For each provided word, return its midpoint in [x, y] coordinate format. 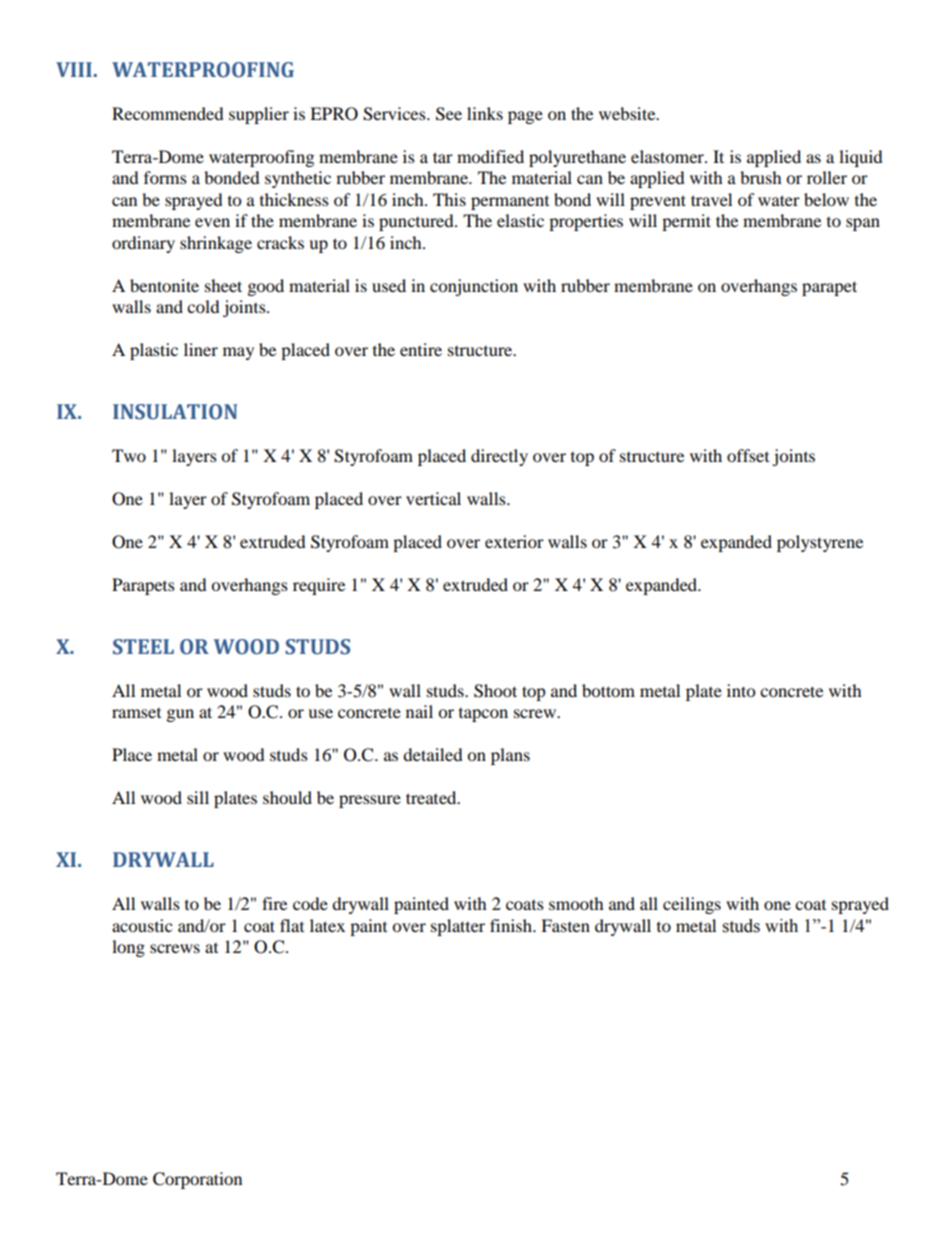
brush [761, 177]
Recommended [168, 113]
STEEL [143, 647]
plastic [154, 351]
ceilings [692, 905]
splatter [458, 927]
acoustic [142, 925]
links [485, 113]
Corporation [197, 1180]
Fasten [565, 925]
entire [421, 349]
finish [512, 925]
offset [748, 455]
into [741, 690]
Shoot [495, 691]
